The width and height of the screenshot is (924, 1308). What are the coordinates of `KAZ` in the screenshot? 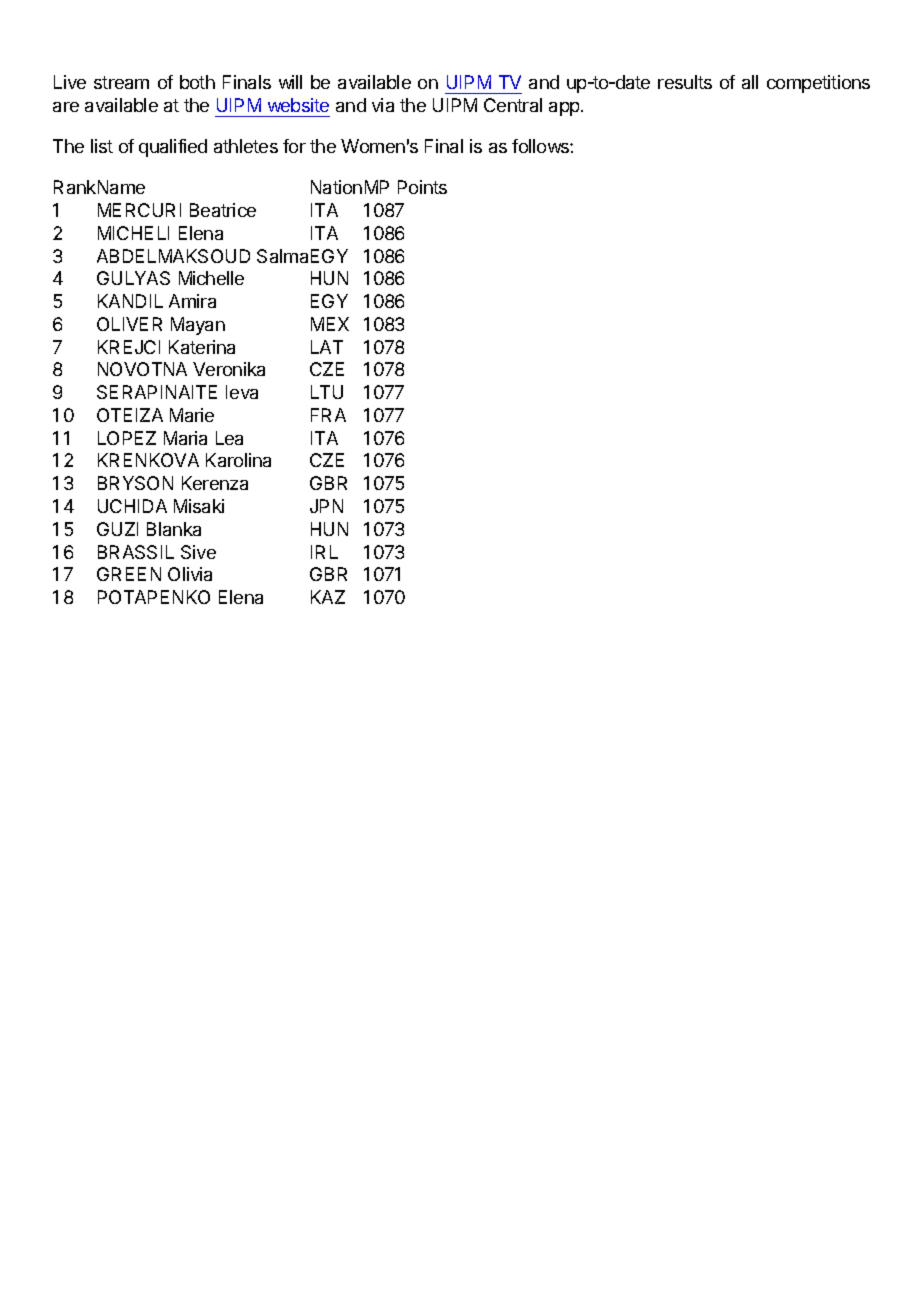 It's located at (328, 597).
